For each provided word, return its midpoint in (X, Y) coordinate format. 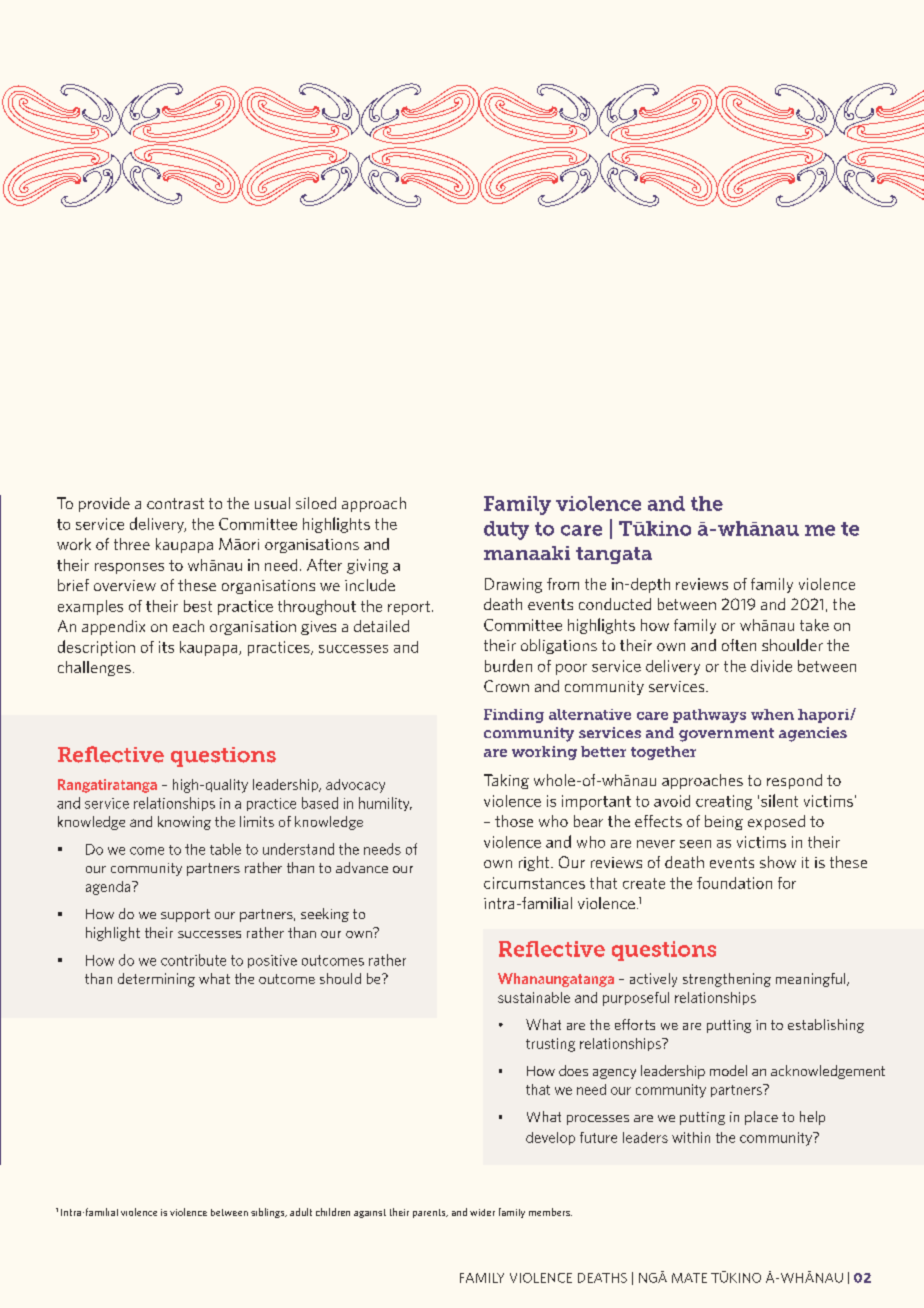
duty (506, 530)
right (535, 863)
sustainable (534, 997)
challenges (94, 668)
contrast (175, 503)
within (691, 1137)
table (225, 849)
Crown (506, 686)
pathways (709, 716)
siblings (269, 1213)
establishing (826, 1026)
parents (430, 1213)
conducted (615, 604)
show (778, 862)
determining (156, 980)
